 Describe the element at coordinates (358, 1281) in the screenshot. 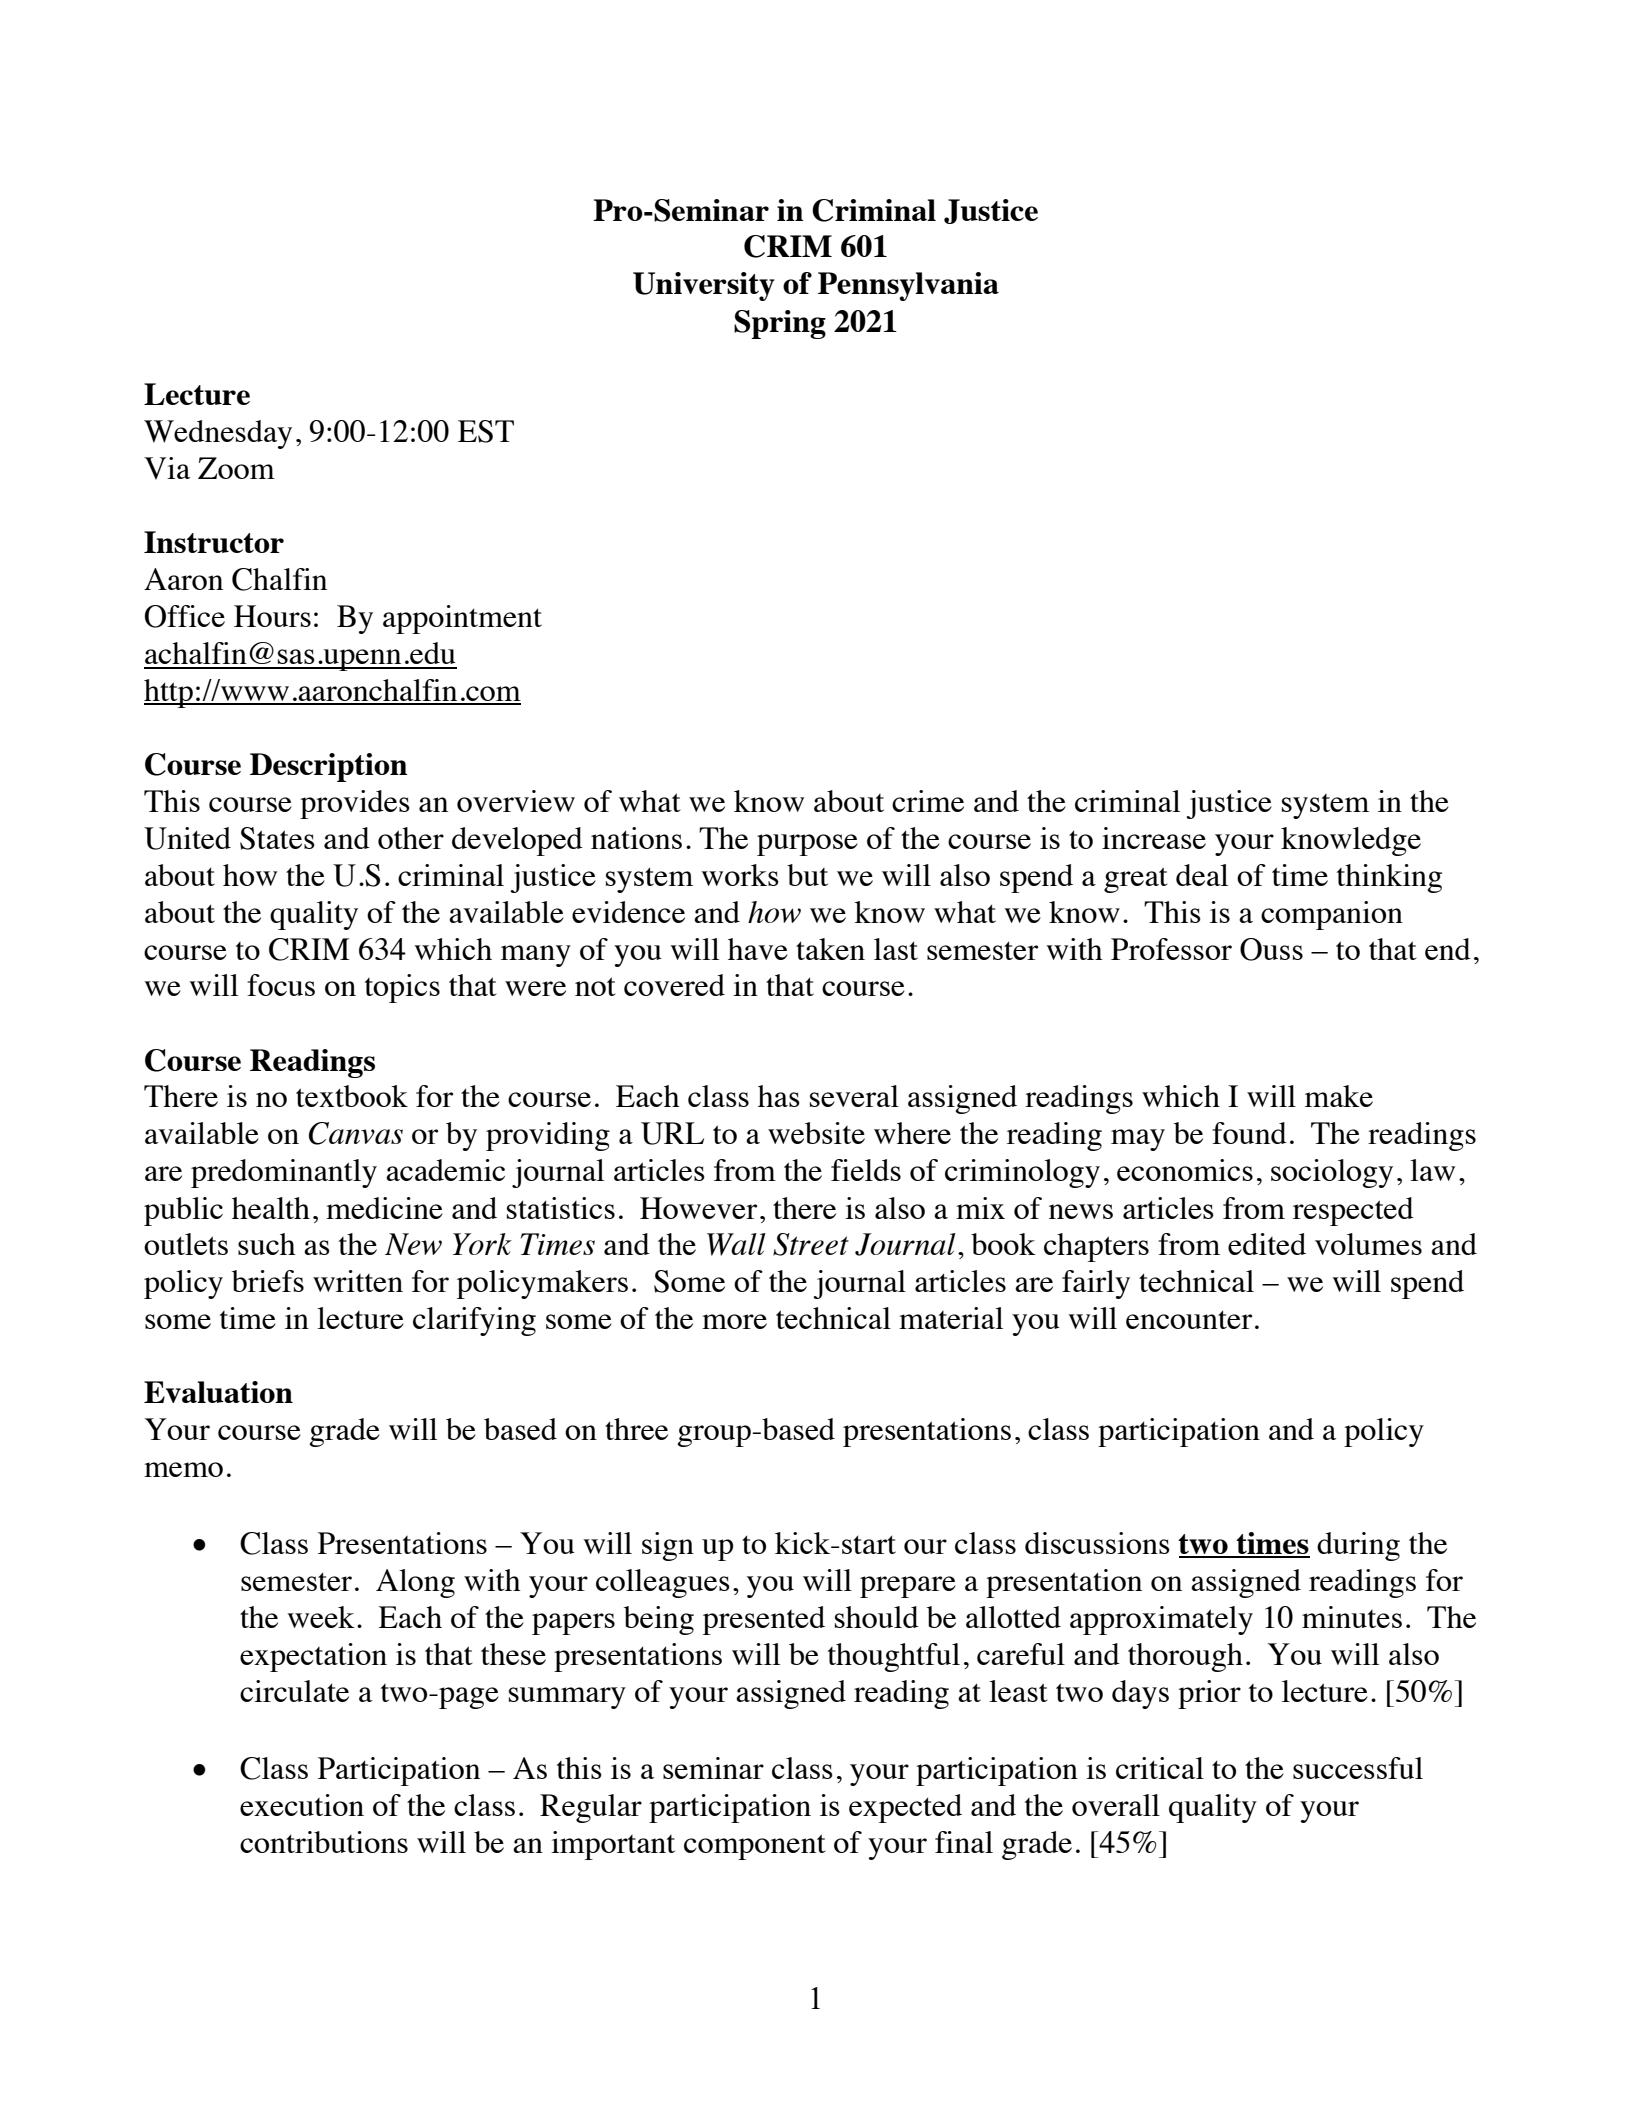

I see `written` at that location.
